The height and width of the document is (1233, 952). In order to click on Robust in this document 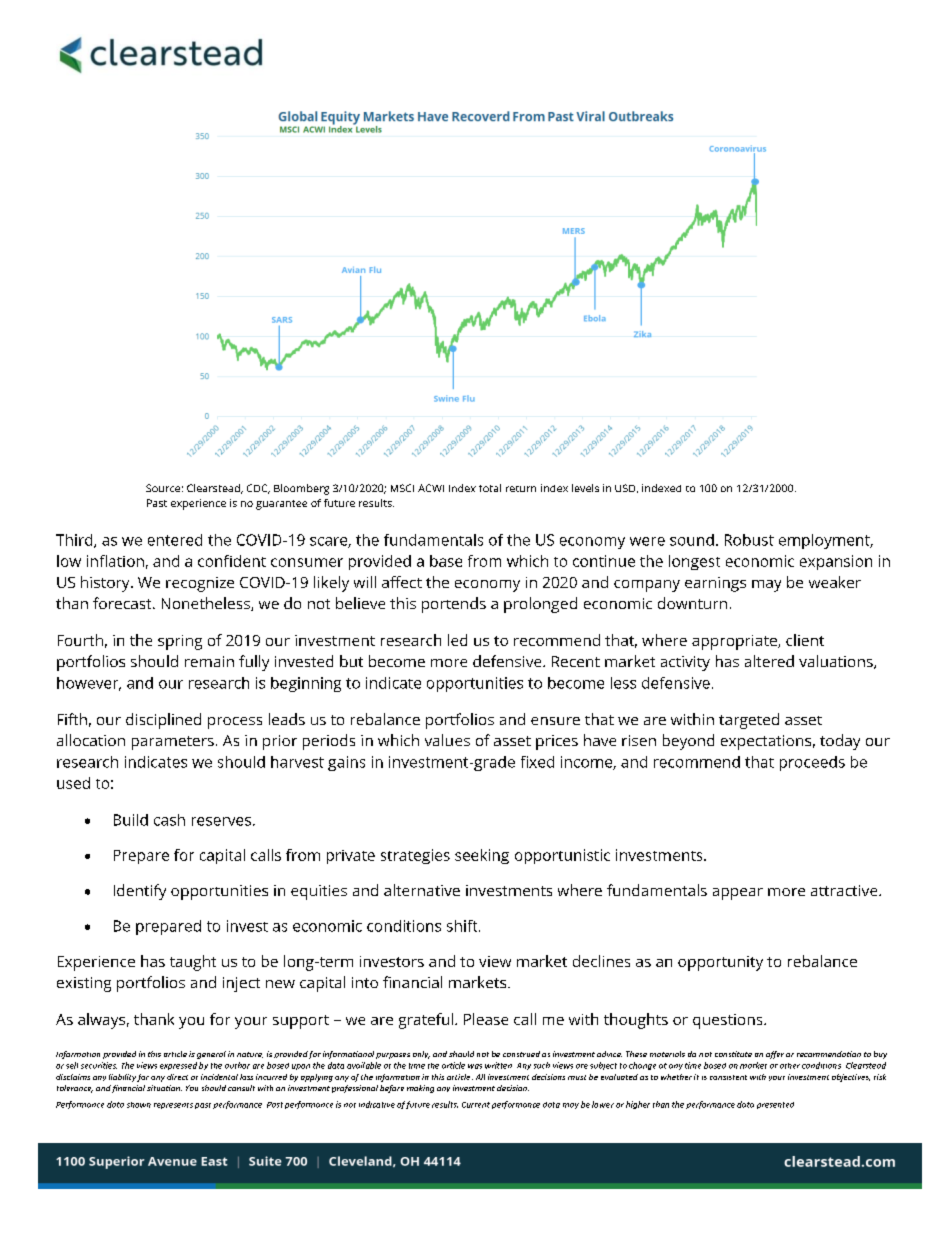, I will do `click(749, 540)`.
